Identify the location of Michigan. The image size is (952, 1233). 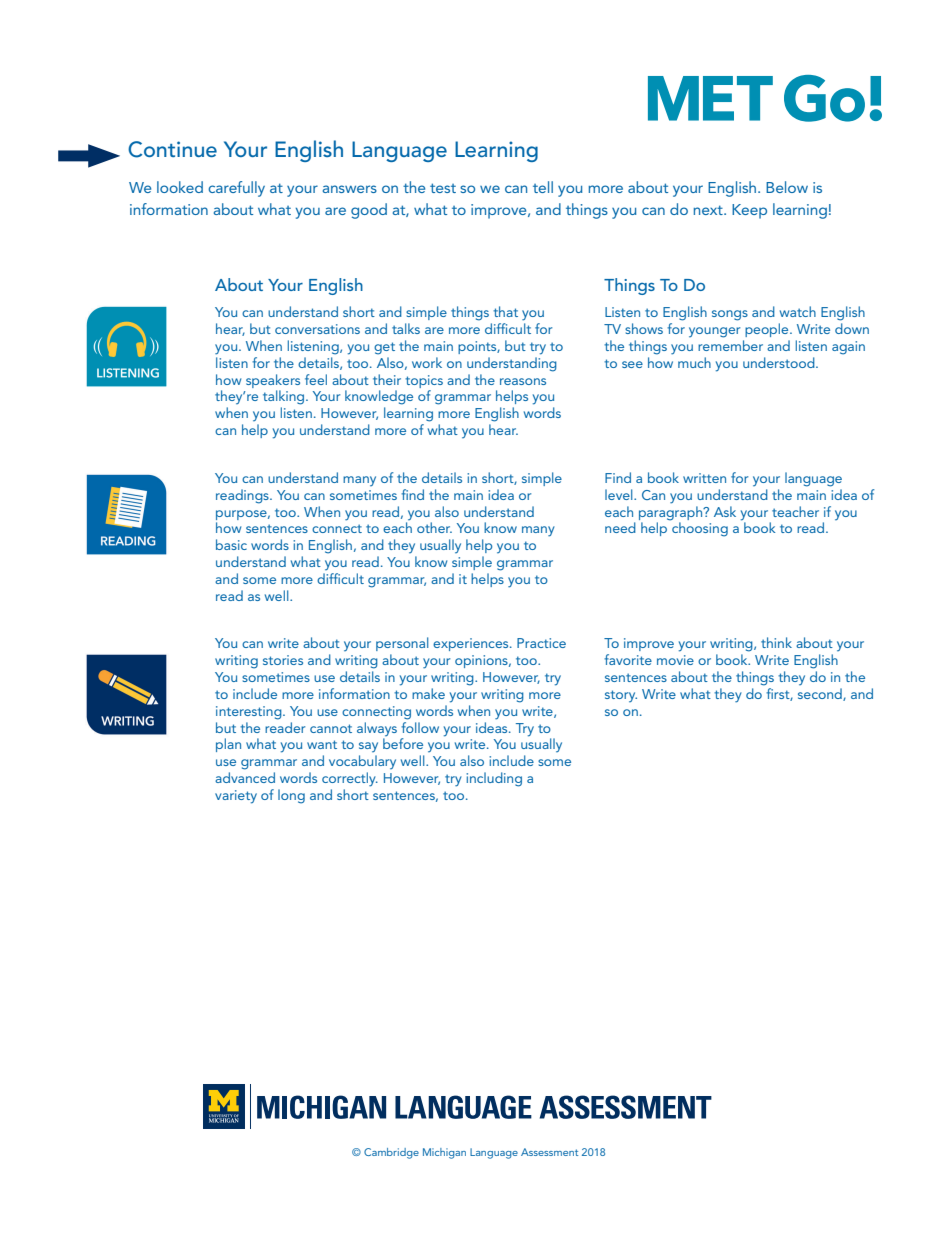
(444, 1153).
